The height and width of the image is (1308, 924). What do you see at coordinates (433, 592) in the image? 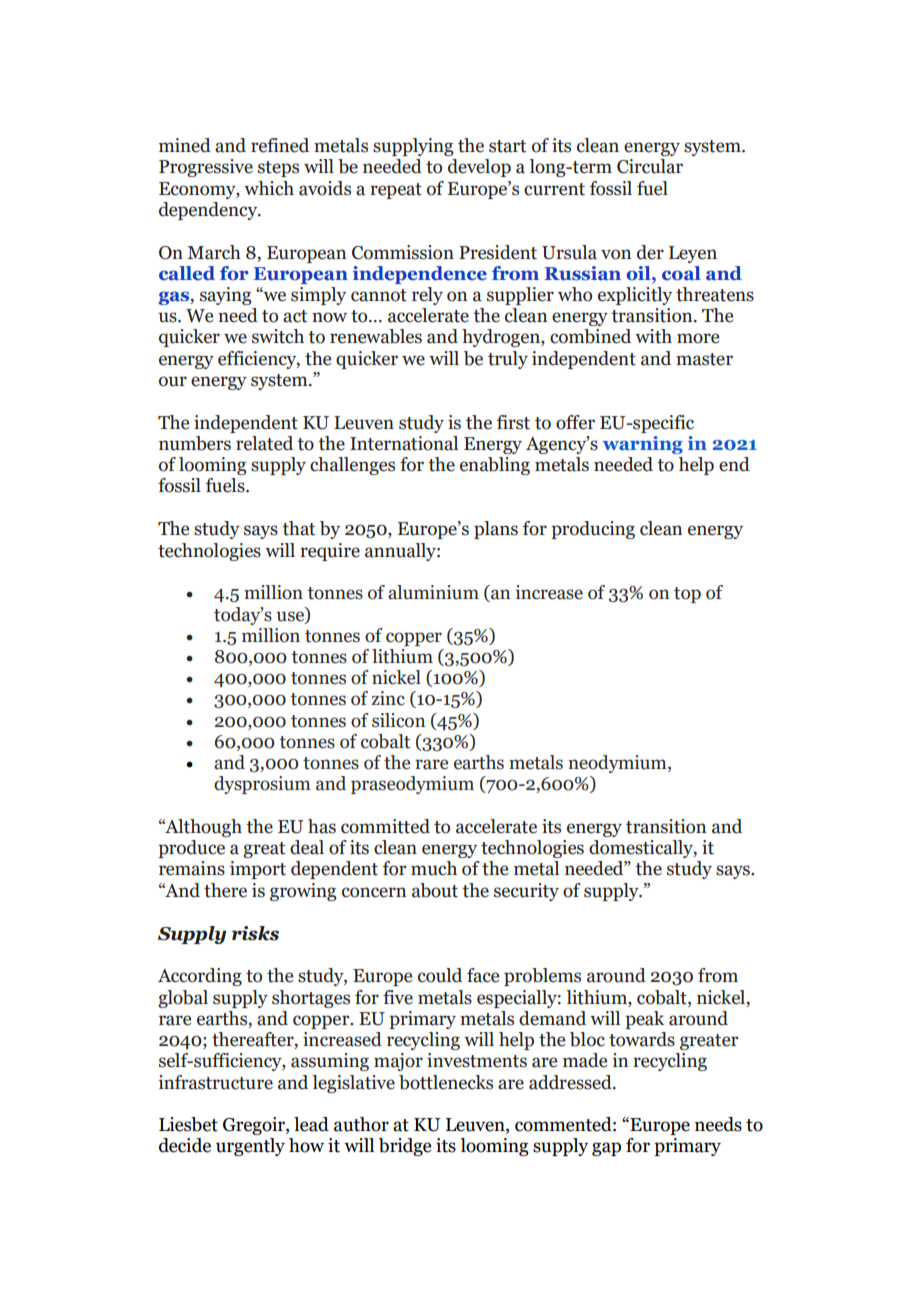
I see `aluminium` at bounding box center [433, 592].
